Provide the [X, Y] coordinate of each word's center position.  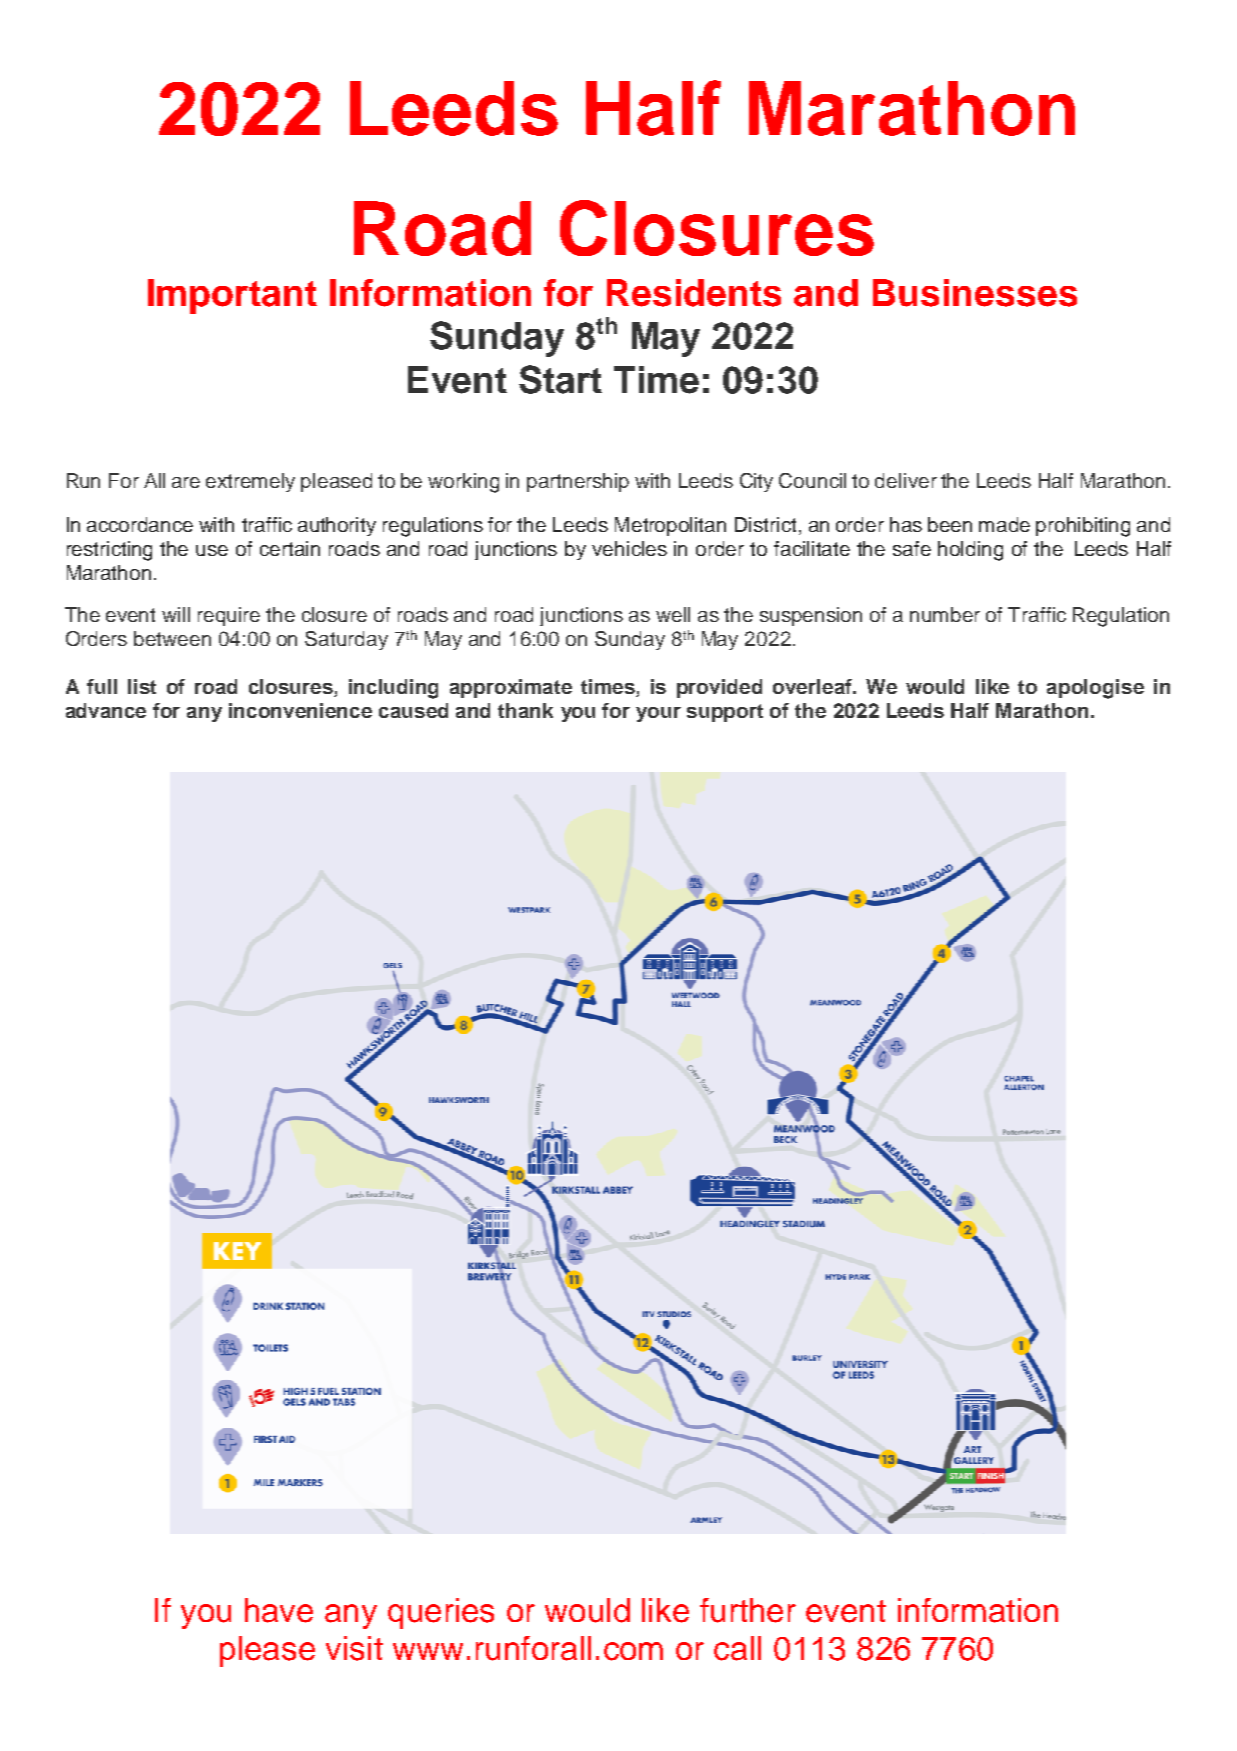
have [279, 1610]
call [737, 1648]
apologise [1095, 689]
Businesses [975, 293]
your [658, 714]
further [748, 1610]
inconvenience [300, 710]
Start [560, 379]
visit [354, 1648]
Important [232, 296]
